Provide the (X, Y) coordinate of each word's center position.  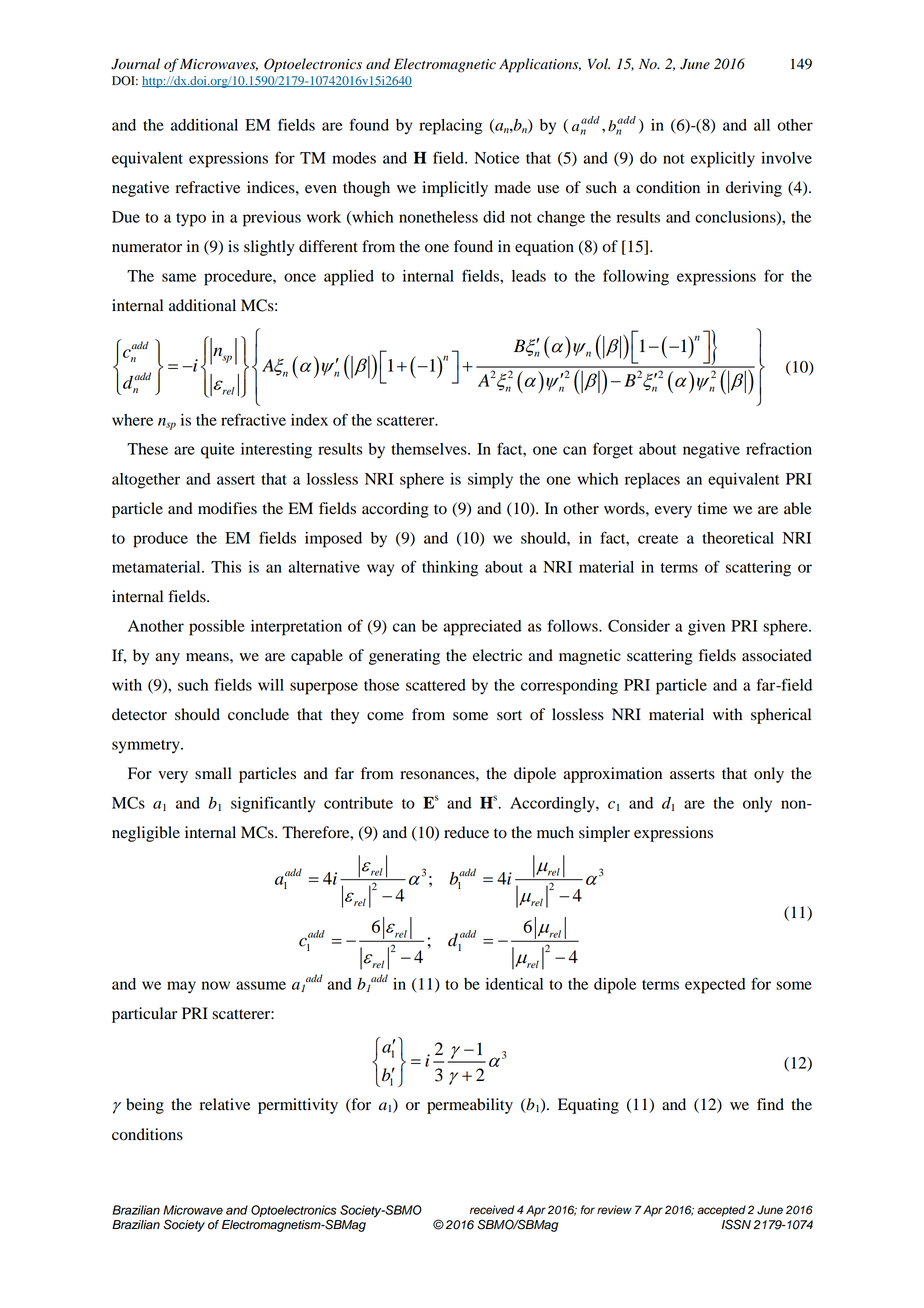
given (706, 628)
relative (225, 1104)
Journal (135, 64)
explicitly (723, 160)
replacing (450, 127)
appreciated (482, 628)
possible (217, 628)
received (492, 1210)
